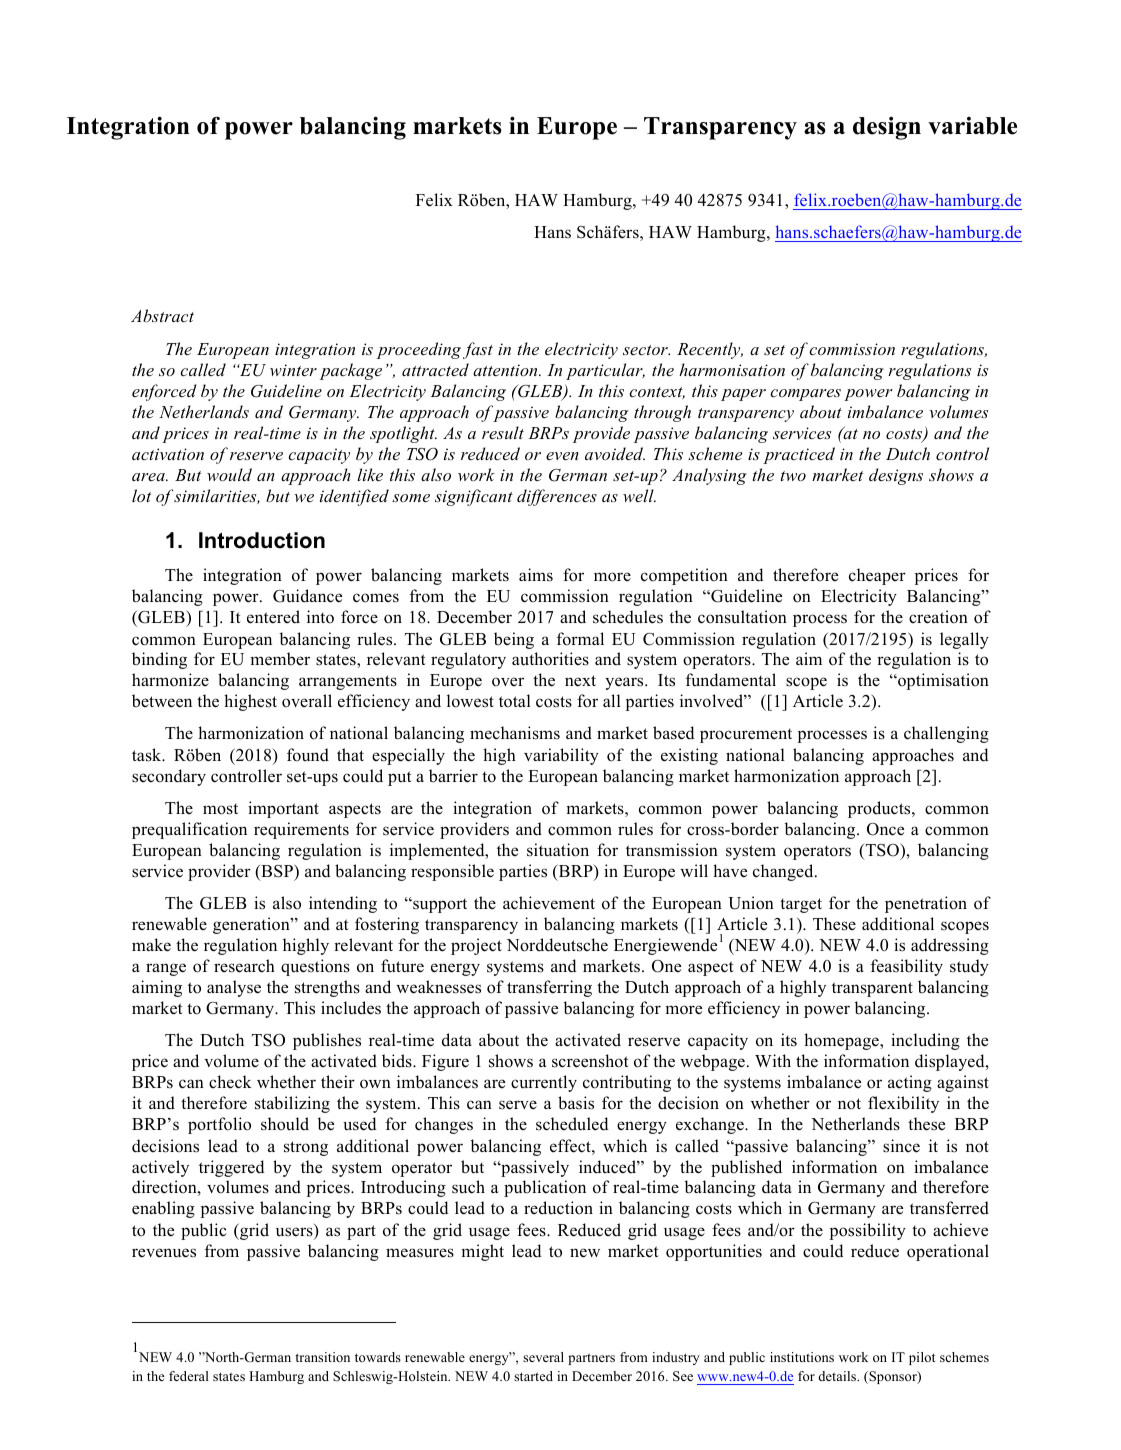 This screenshot has width=1121, height=1450. I want to click on Abstract, so click(162, 315).
